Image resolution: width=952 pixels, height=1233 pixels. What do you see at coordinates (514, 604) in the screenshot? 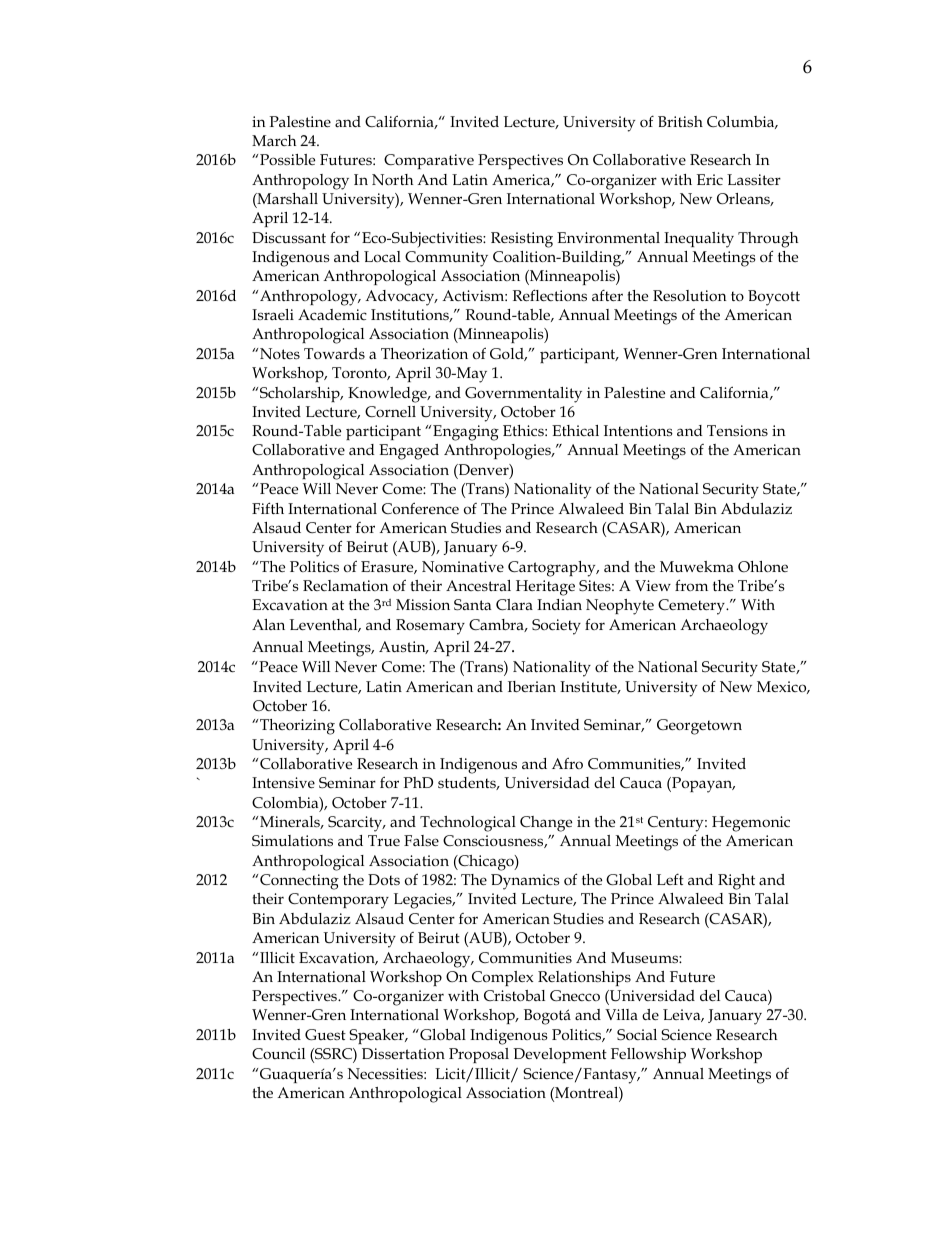
I see `Clara` at bounding box center [514, 604].
